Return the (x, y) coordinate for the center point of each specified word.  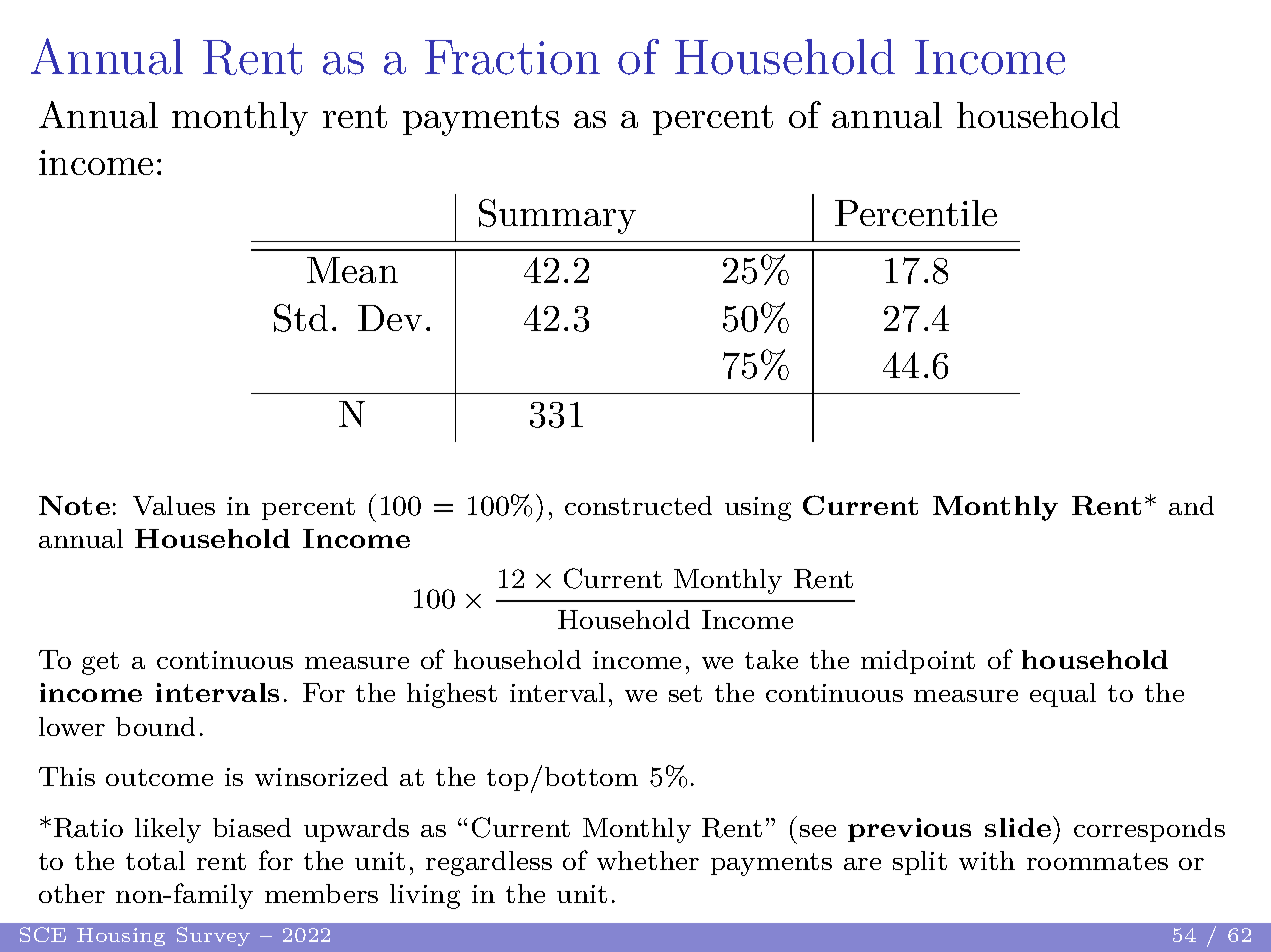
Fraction (512, 57)
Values (174, 505)
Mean (352, 270)
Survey (213, 936)
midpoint (918, 662)
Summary (557, 216)
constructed (638, 505)
